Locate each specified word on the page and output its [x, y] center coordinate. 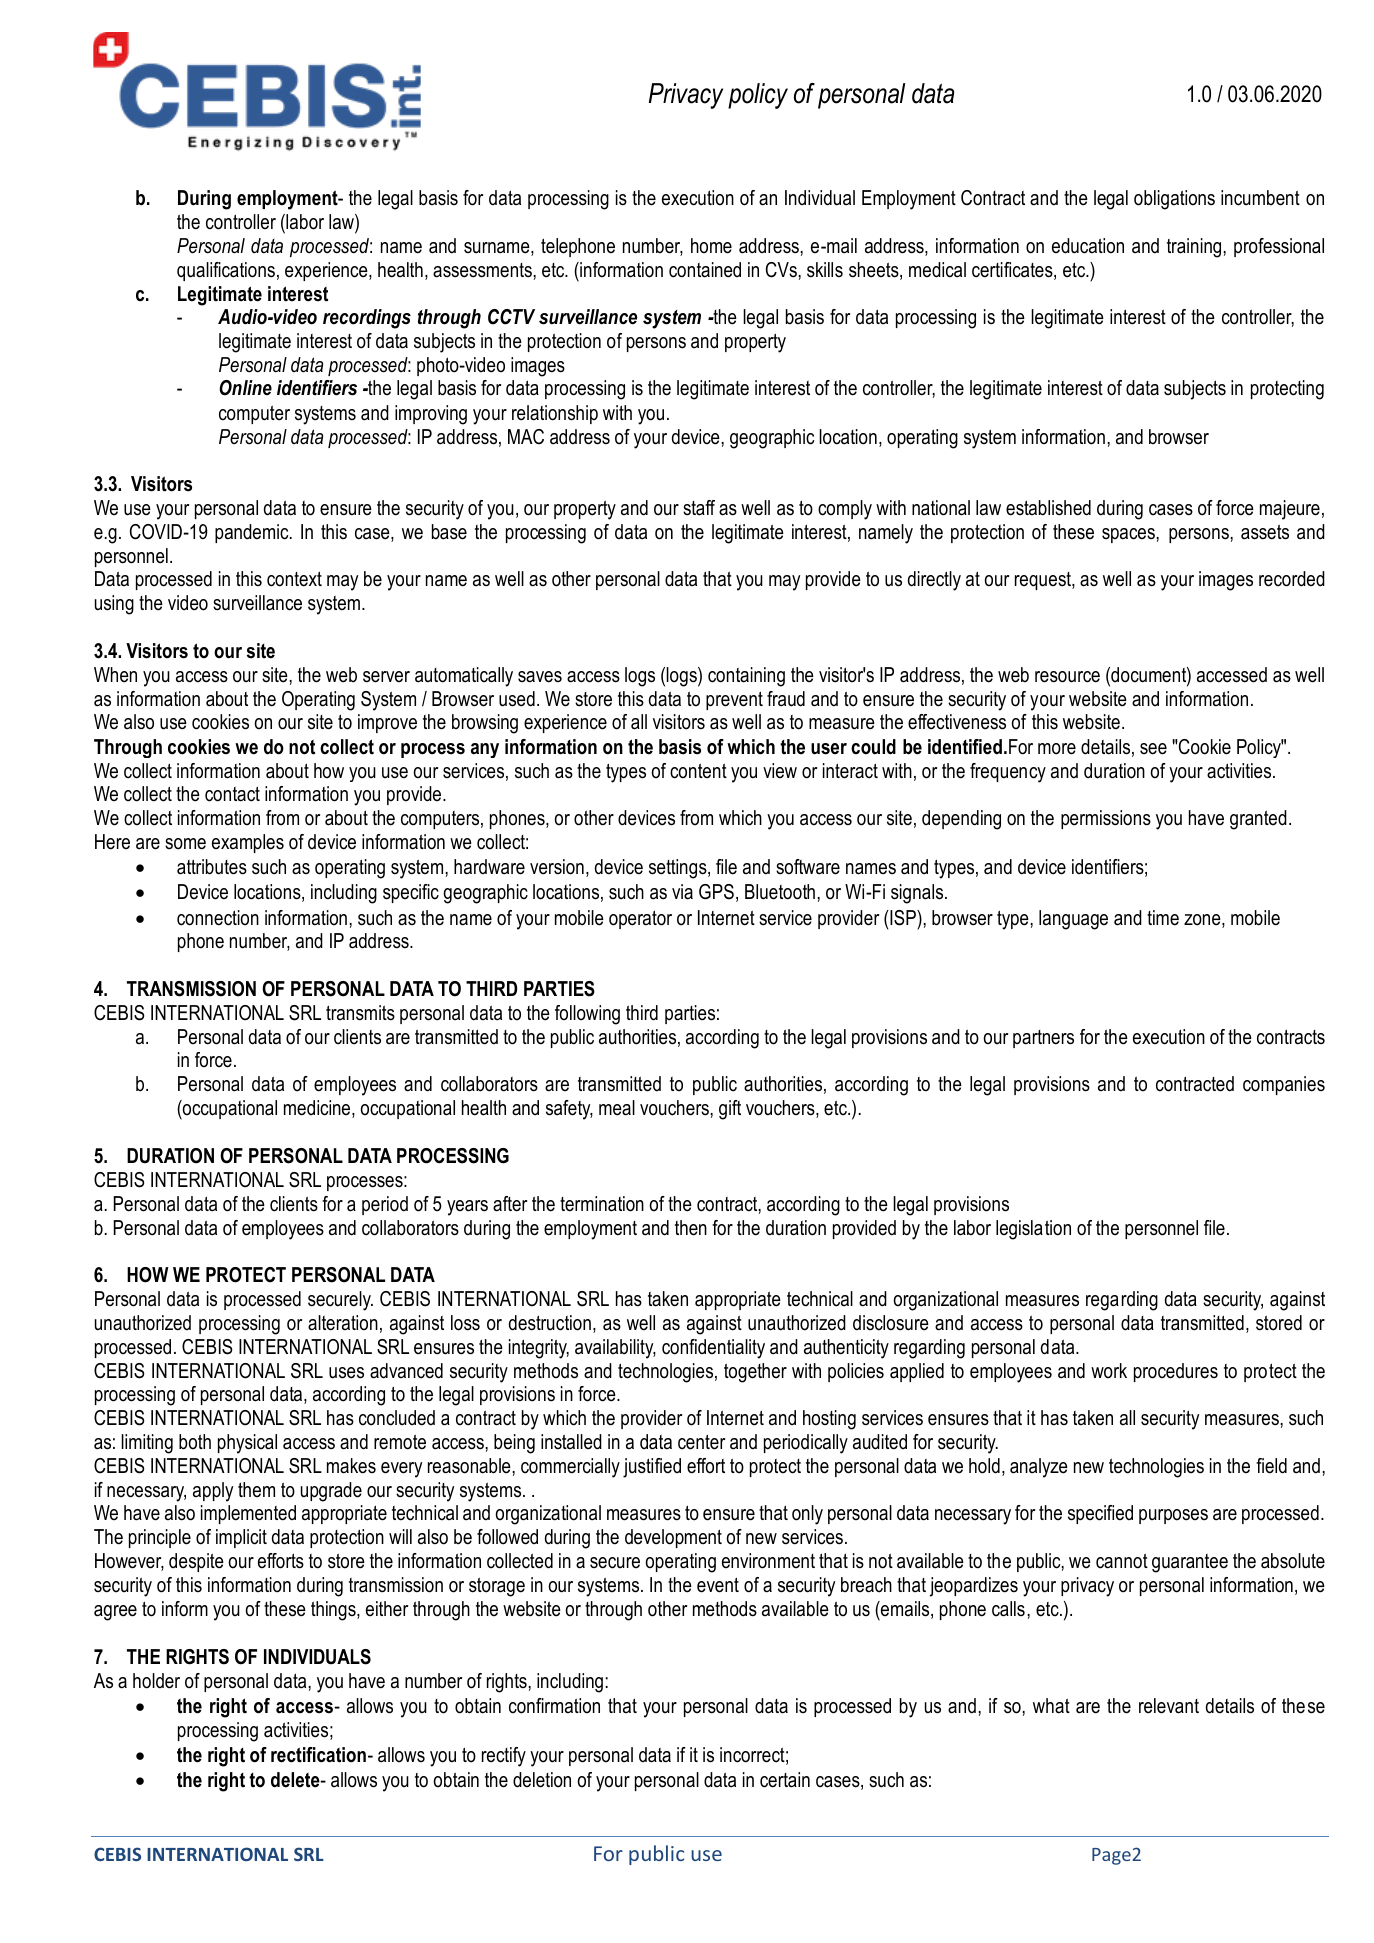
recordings [367, 319]
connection [218, 918]
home [711, 246]
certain [785, 1780]
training [1195, 248]
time [1163, 918]
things [334, 1611]
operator [640, 919]
